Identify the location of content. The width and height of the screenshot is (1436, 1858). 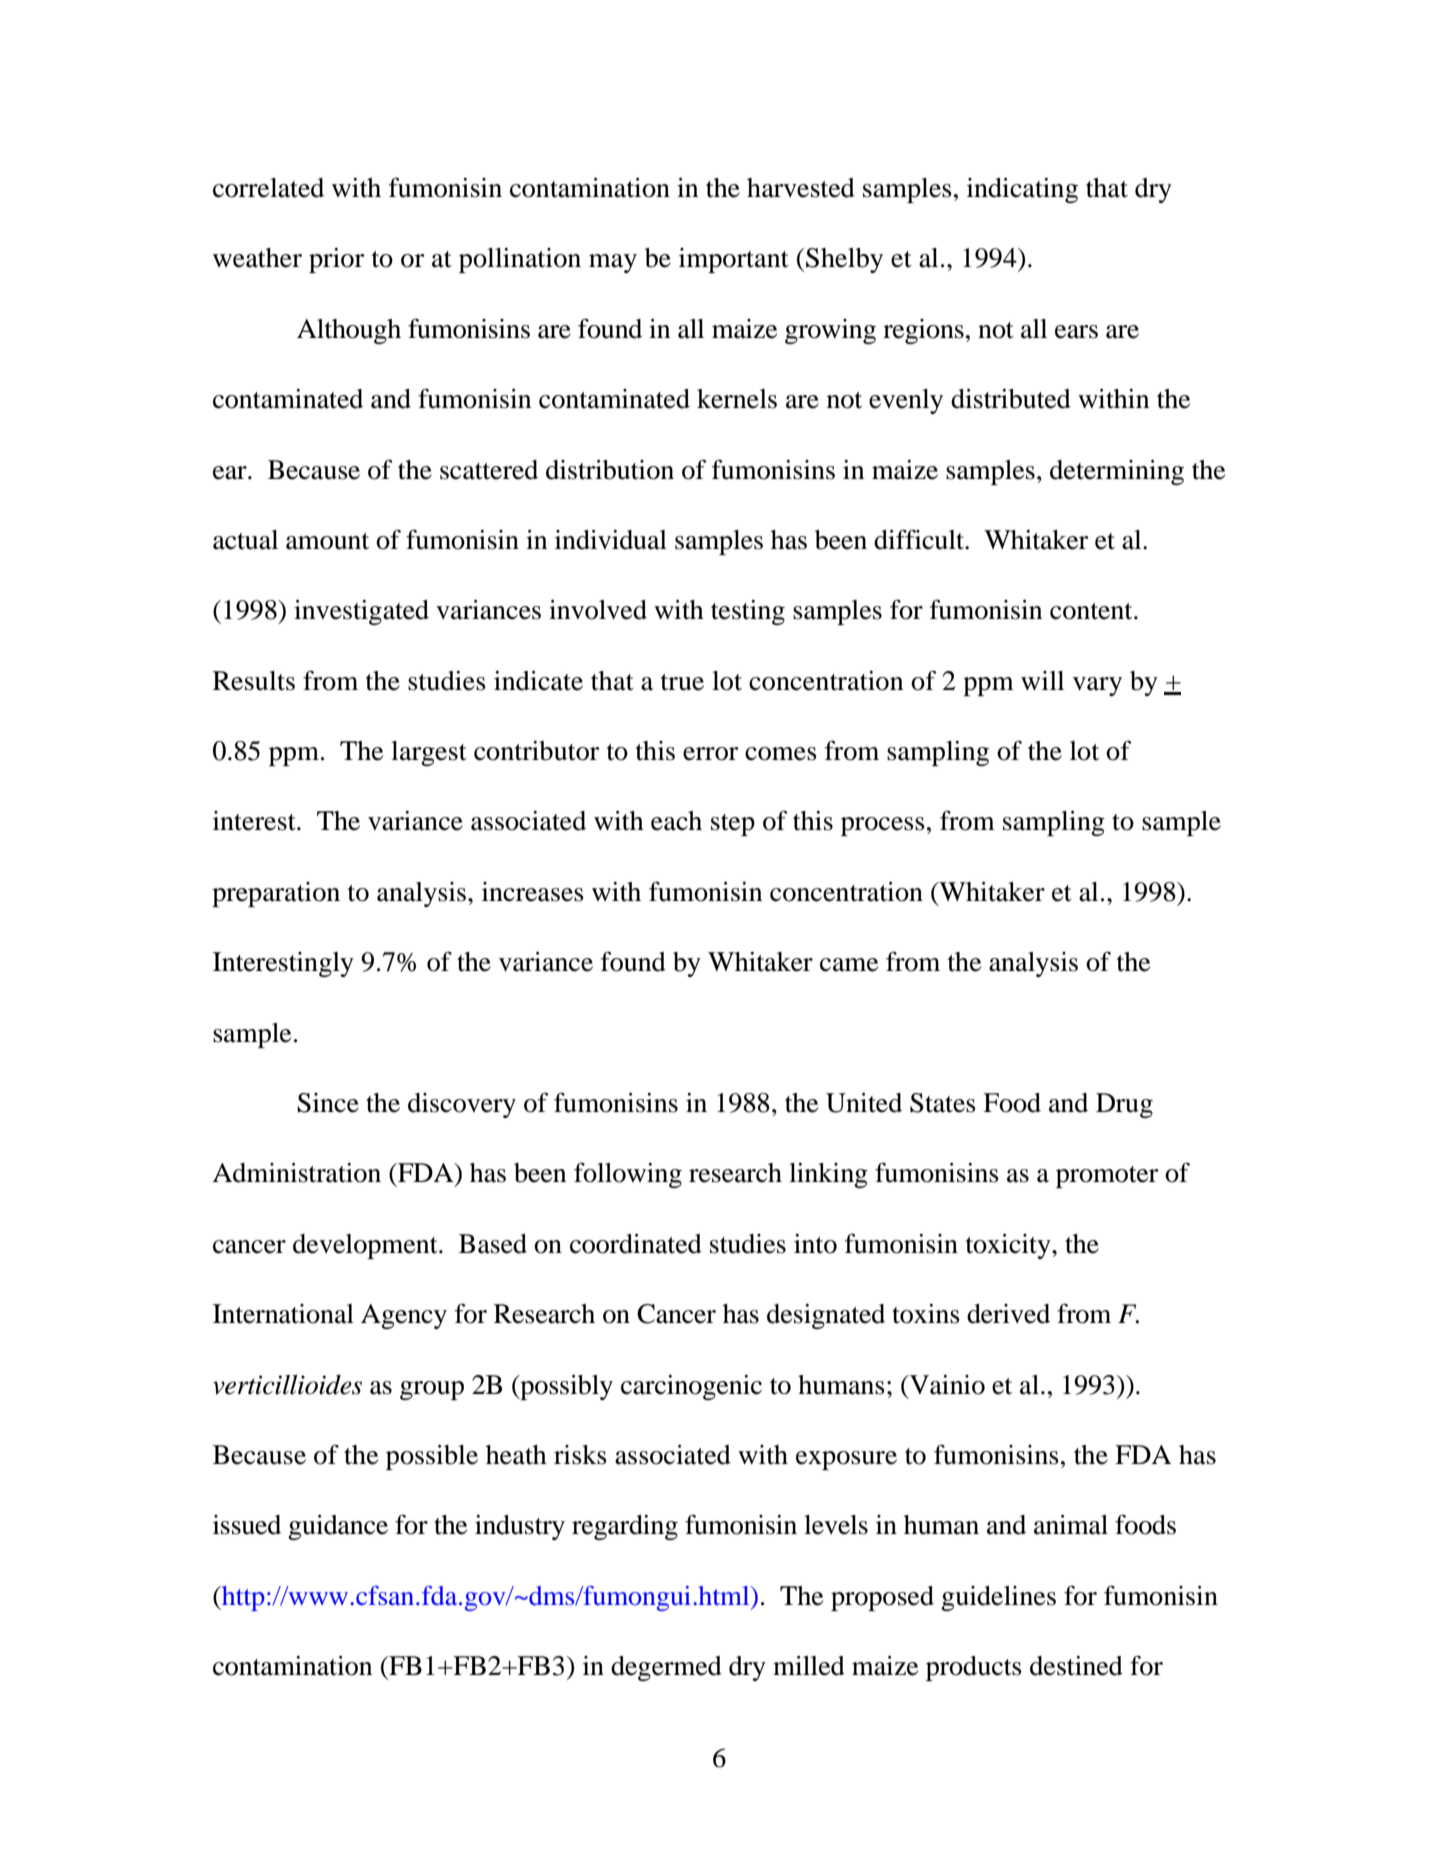
(1092, 611).
